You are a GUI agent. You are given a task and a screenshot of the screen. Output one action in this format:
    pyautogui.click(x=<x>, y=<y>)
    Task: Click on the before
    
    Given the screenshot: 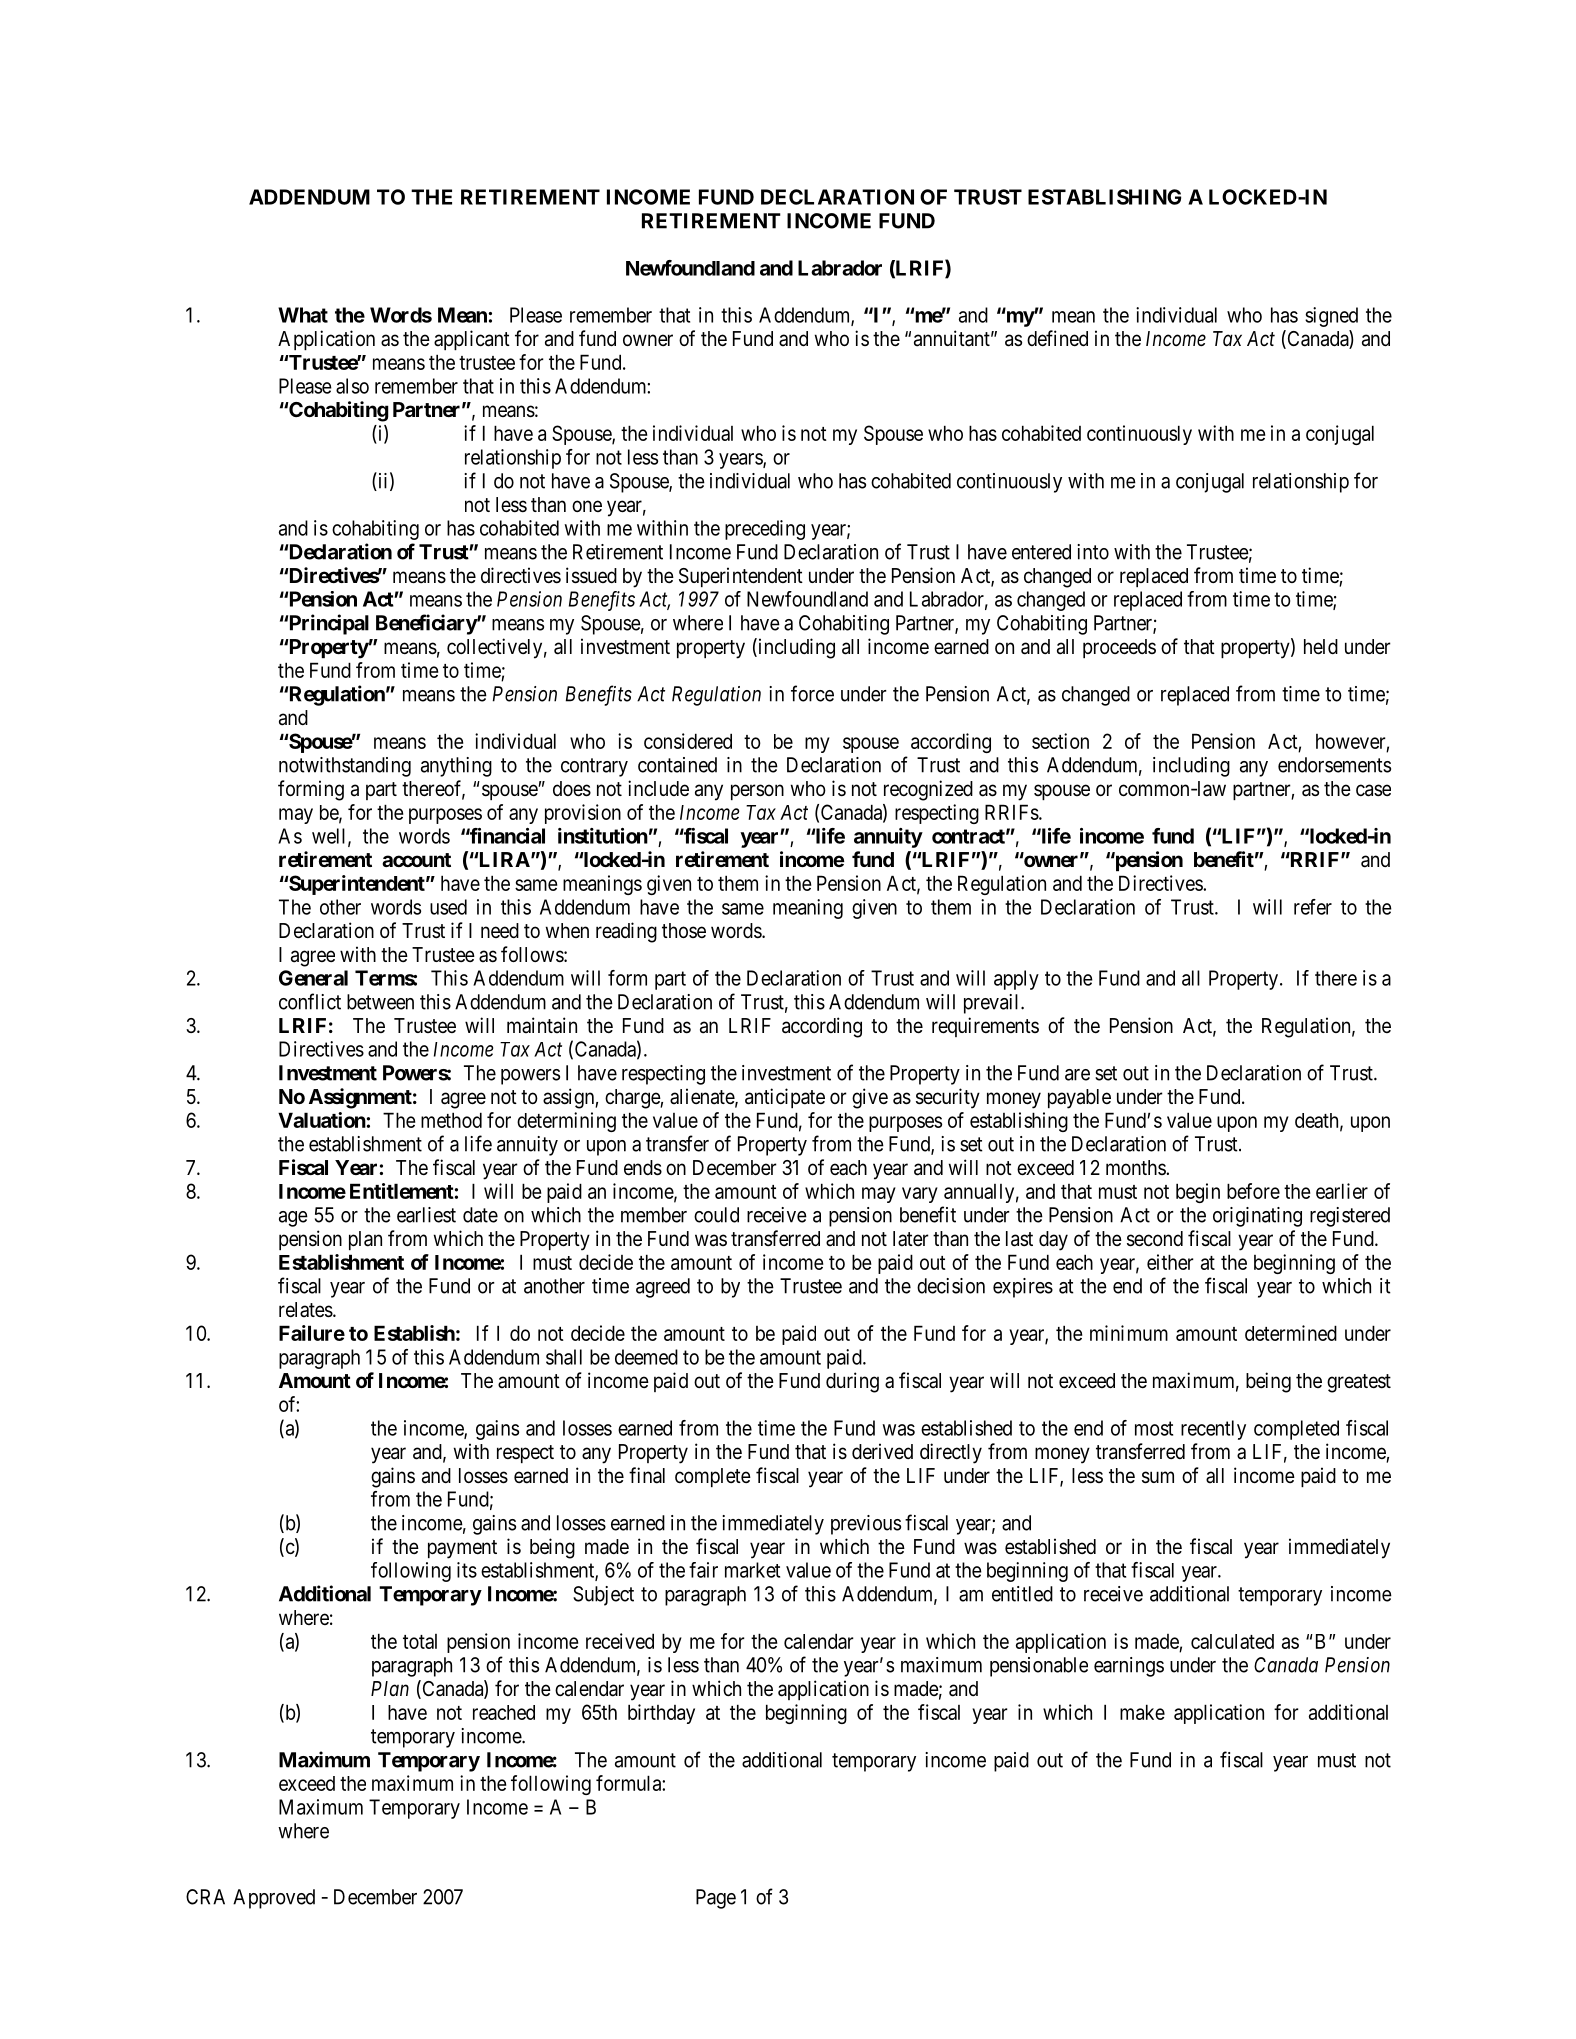 What is the action you would take?
    pyautogui.click(x=1253, y=1191)
